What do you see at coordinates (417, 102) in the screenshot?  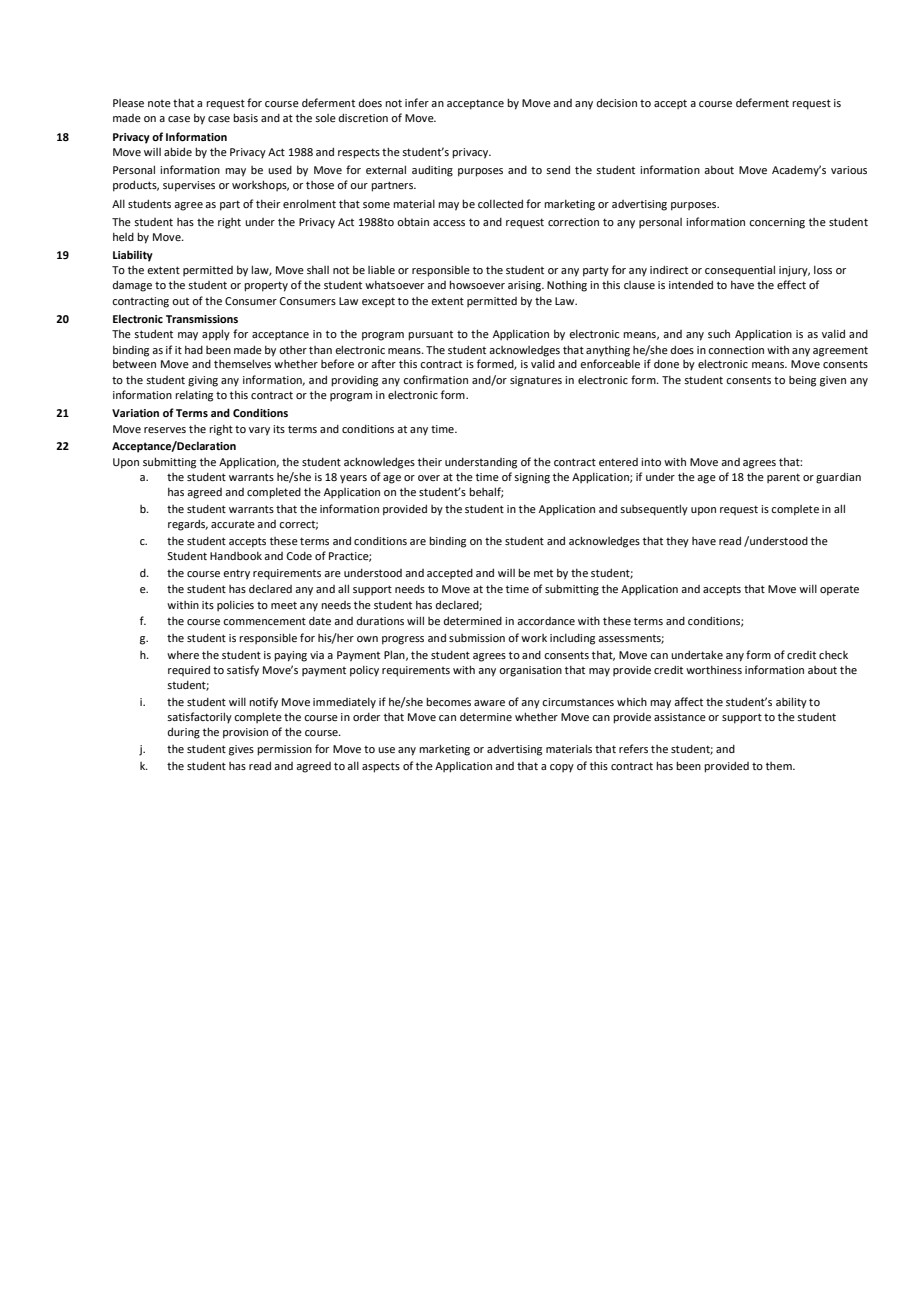 I see `infer` at bounding box center [417, 102].
